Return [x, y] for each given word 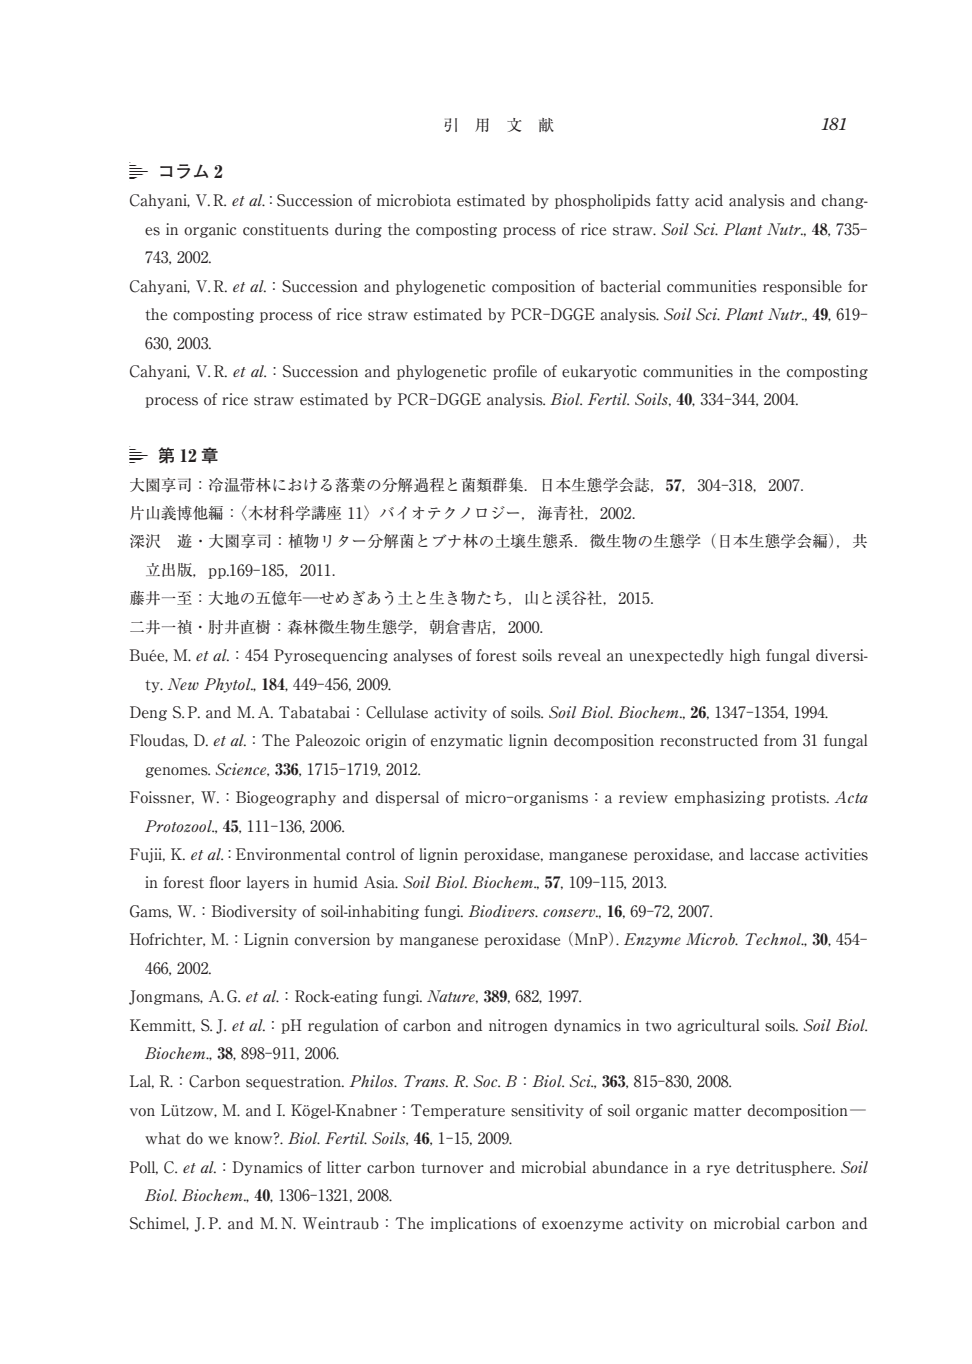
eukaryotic [599, 372]
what [163, 1138]
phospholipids [603, 201]
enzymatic [467, 741]
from [780, 740]
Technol [775, 939]
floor [225, 882]
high [745, 656]
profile [515, 372]
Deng [148, 713]
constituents [286, 229]
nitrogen [518, 1026]
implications [474, 1224]
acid [709, 200]
